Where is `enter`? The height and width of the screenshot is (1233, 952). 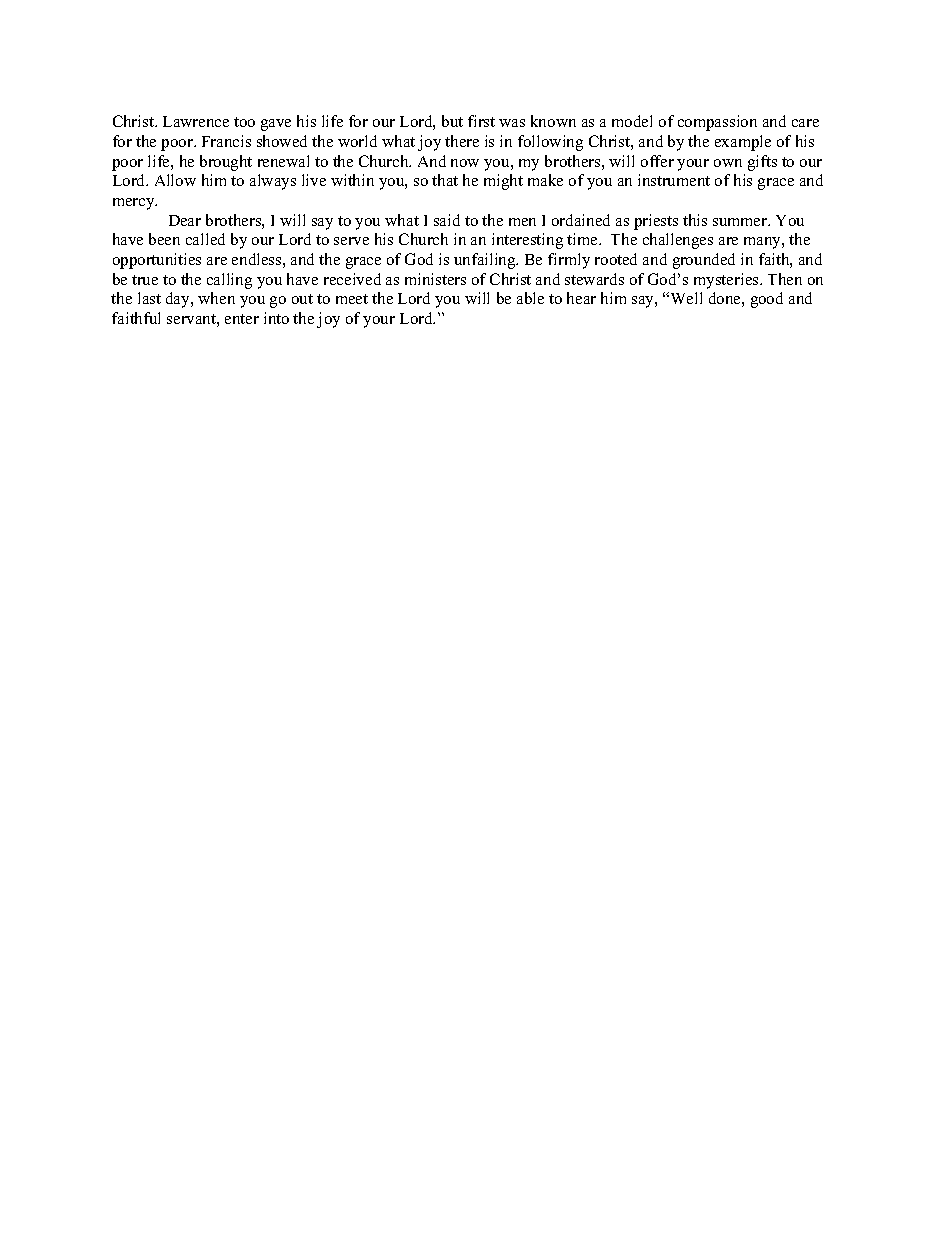
enter is located at coordinates (242, 319).
